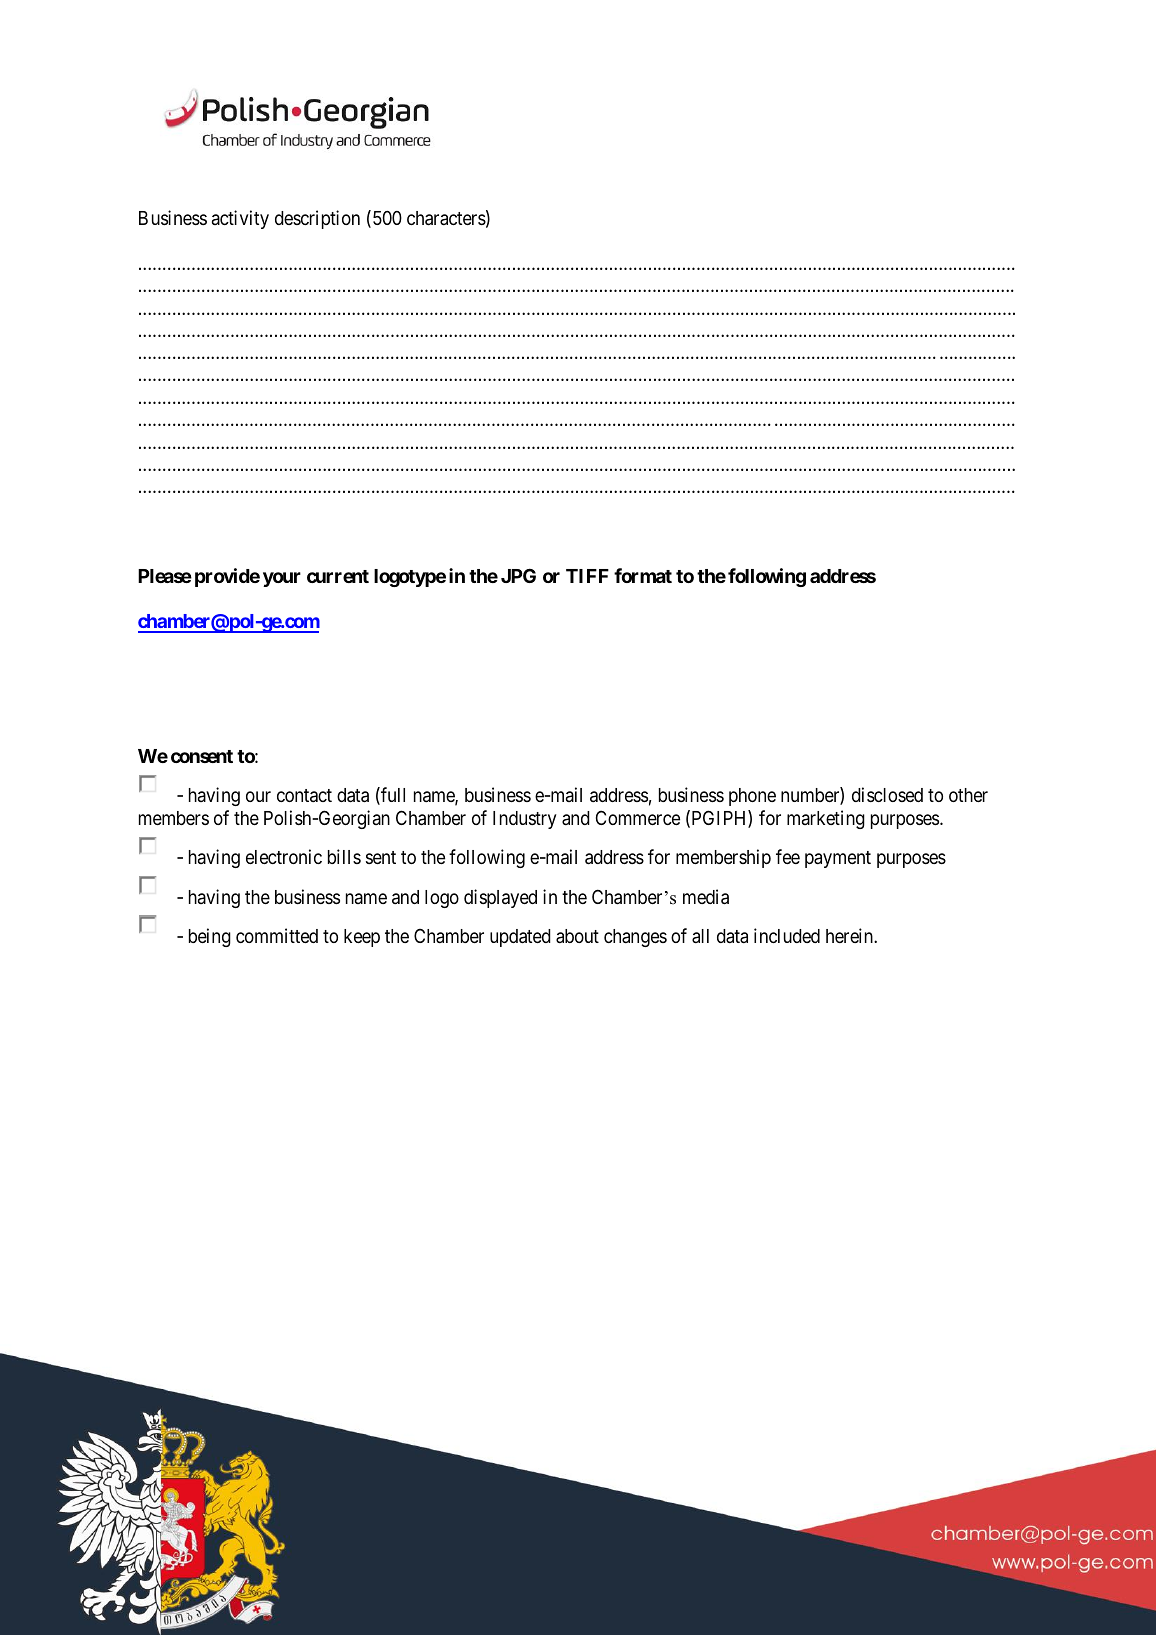  What do you see at coordinates (587, 576) in the page?
I see `TIFF` at bounding box center [587, 576].
